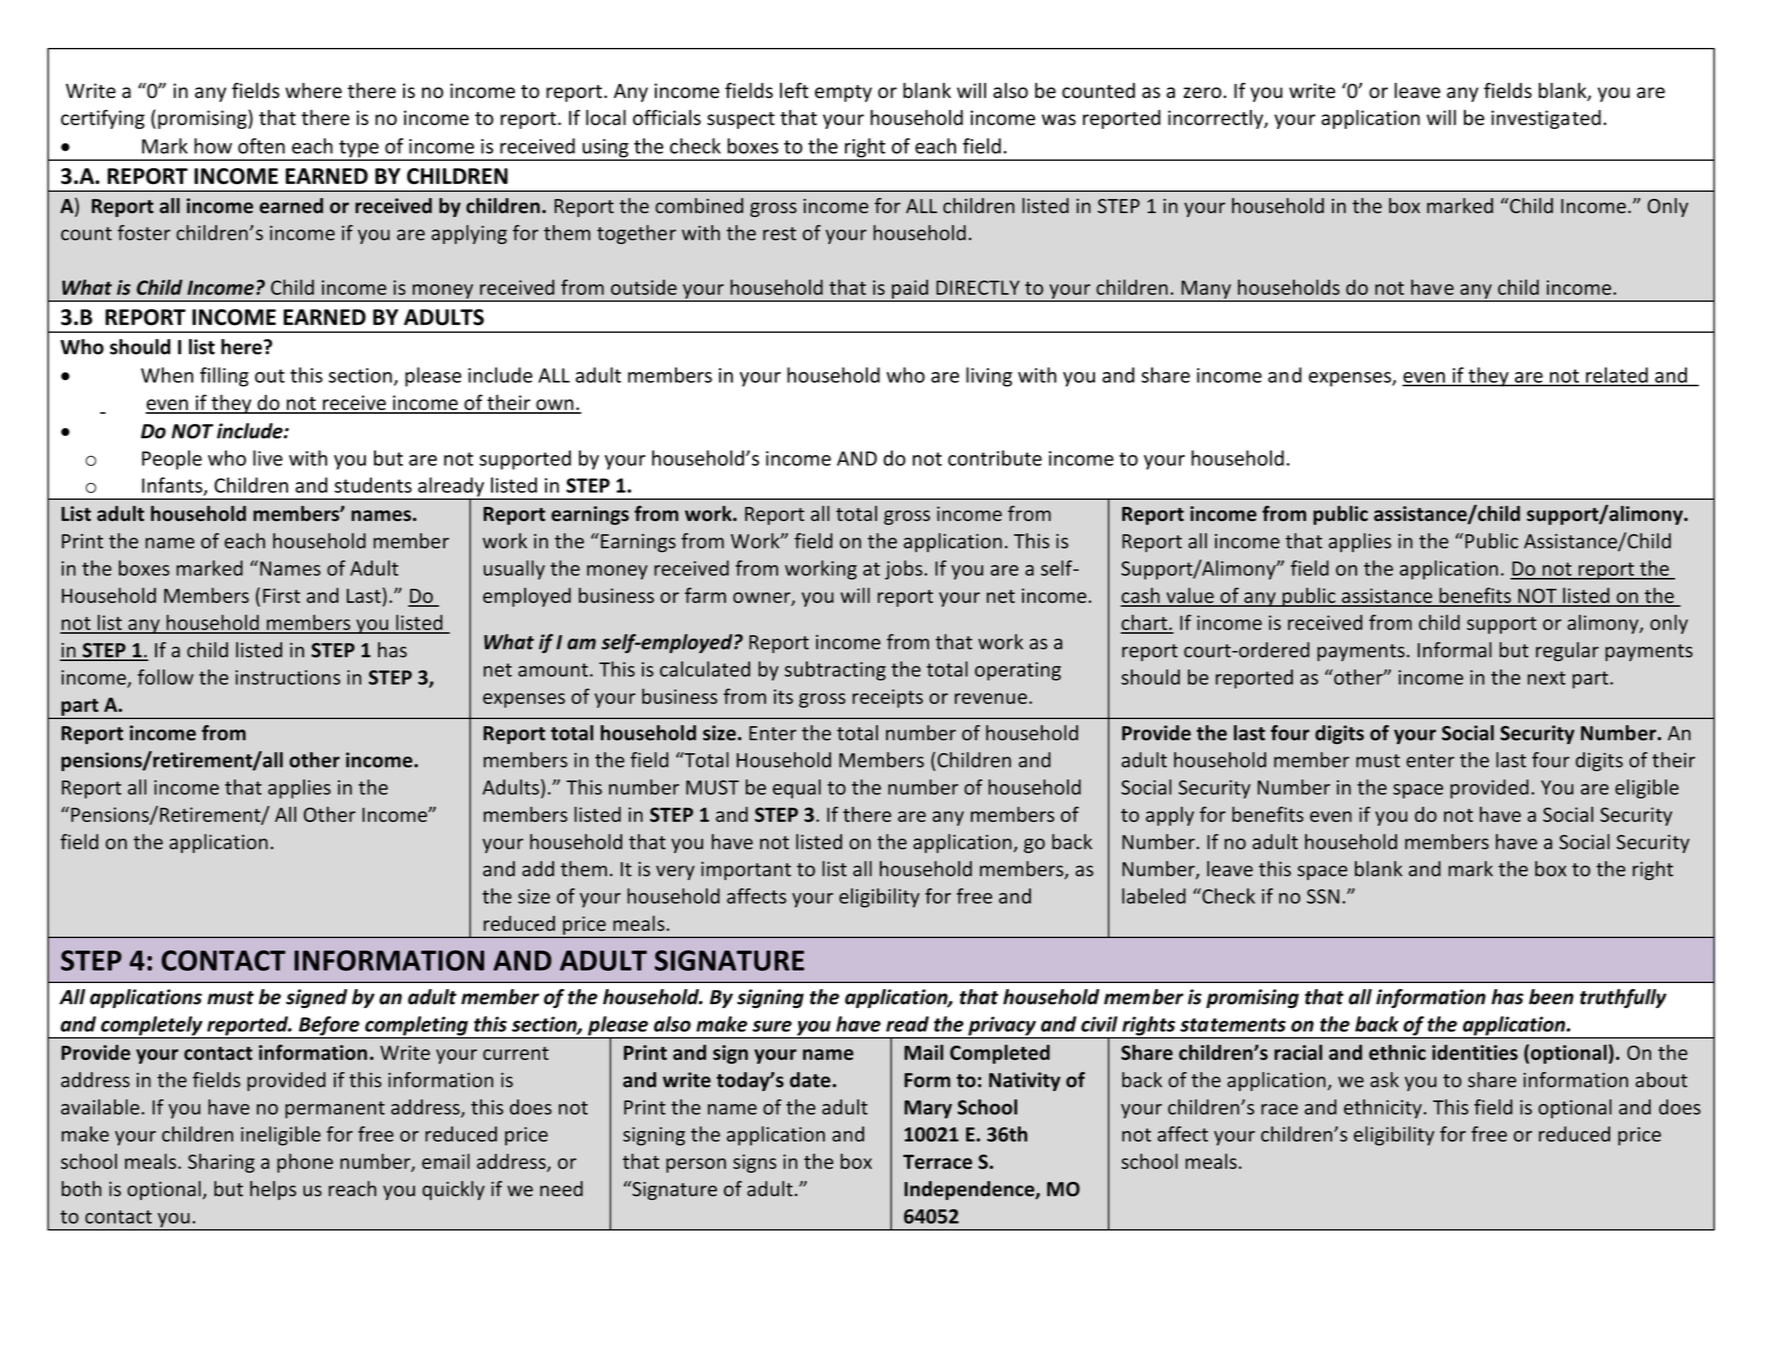 The image size is (1766, 1365). I want to click on often, so click(261, 146).
